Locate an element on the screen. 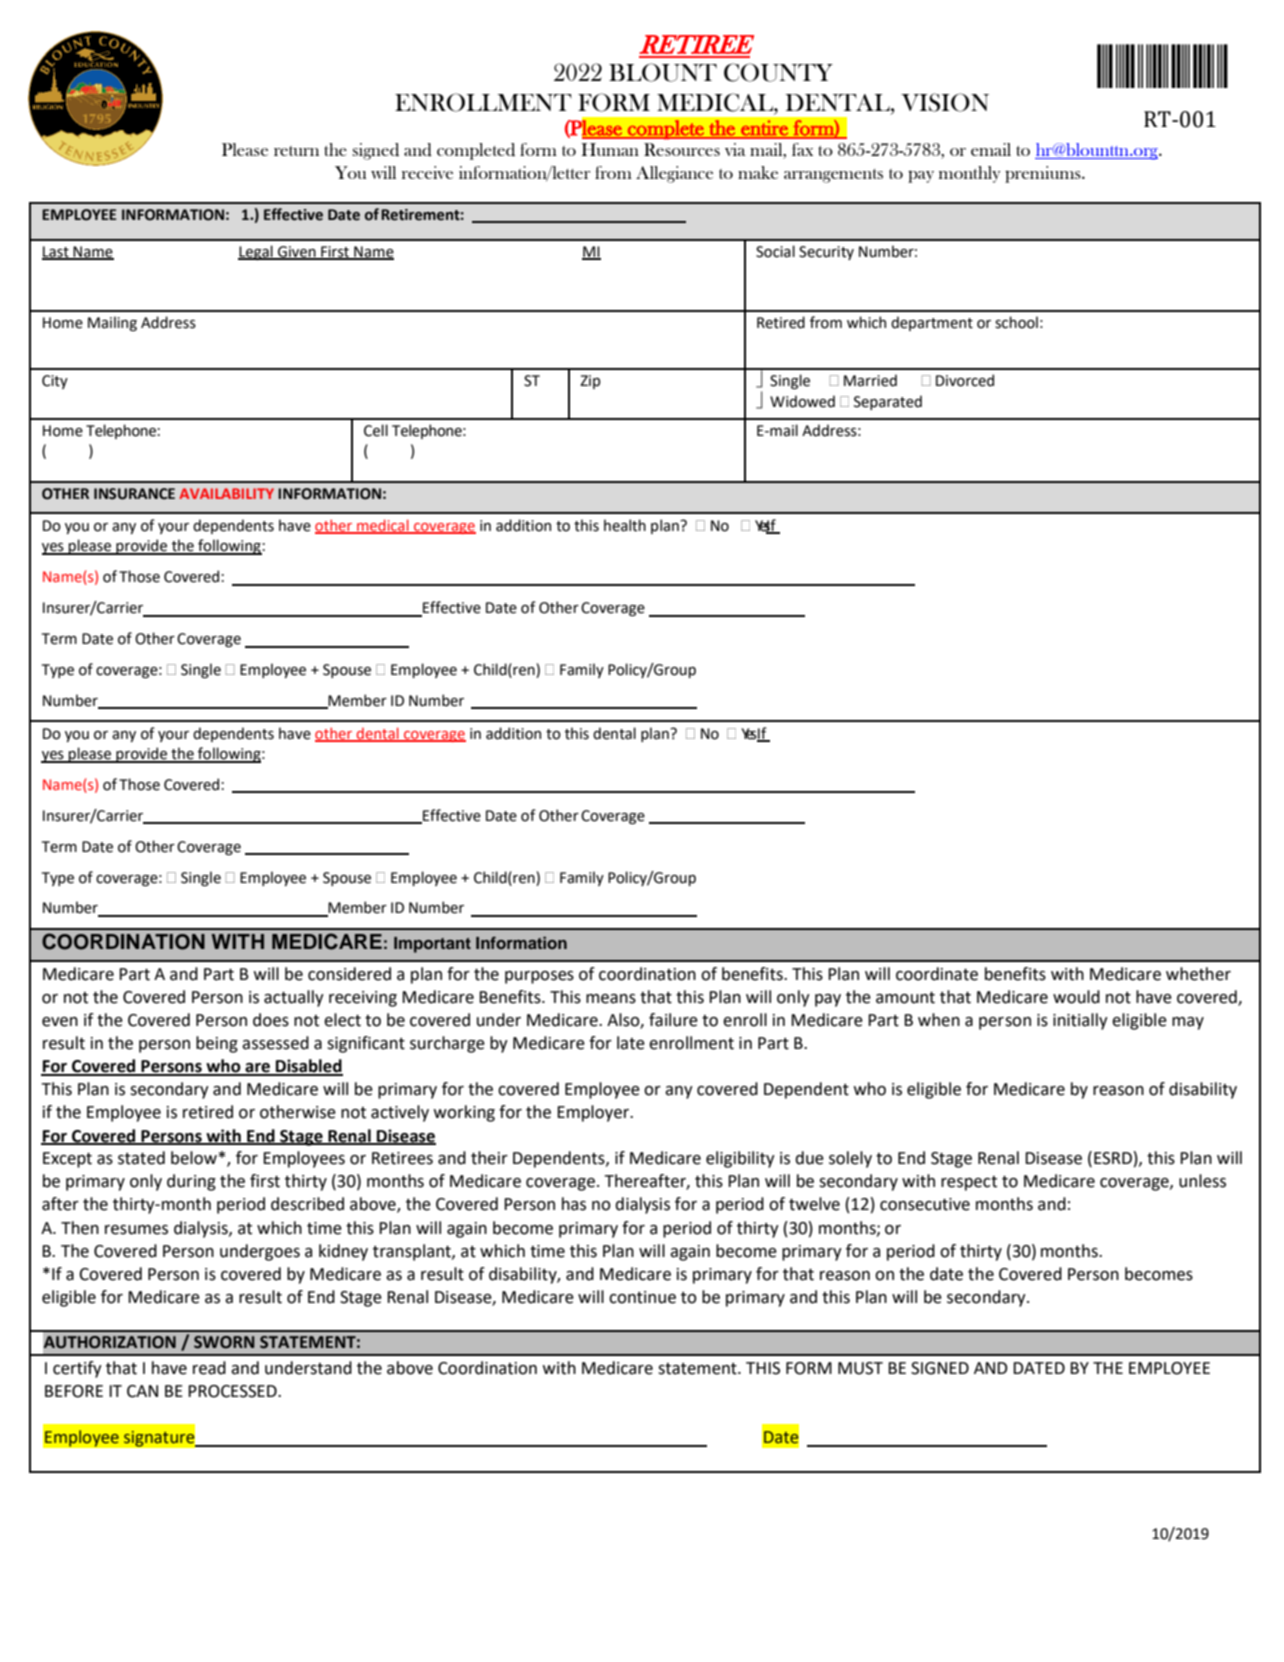  Human is located at coordinates (610, 149).
